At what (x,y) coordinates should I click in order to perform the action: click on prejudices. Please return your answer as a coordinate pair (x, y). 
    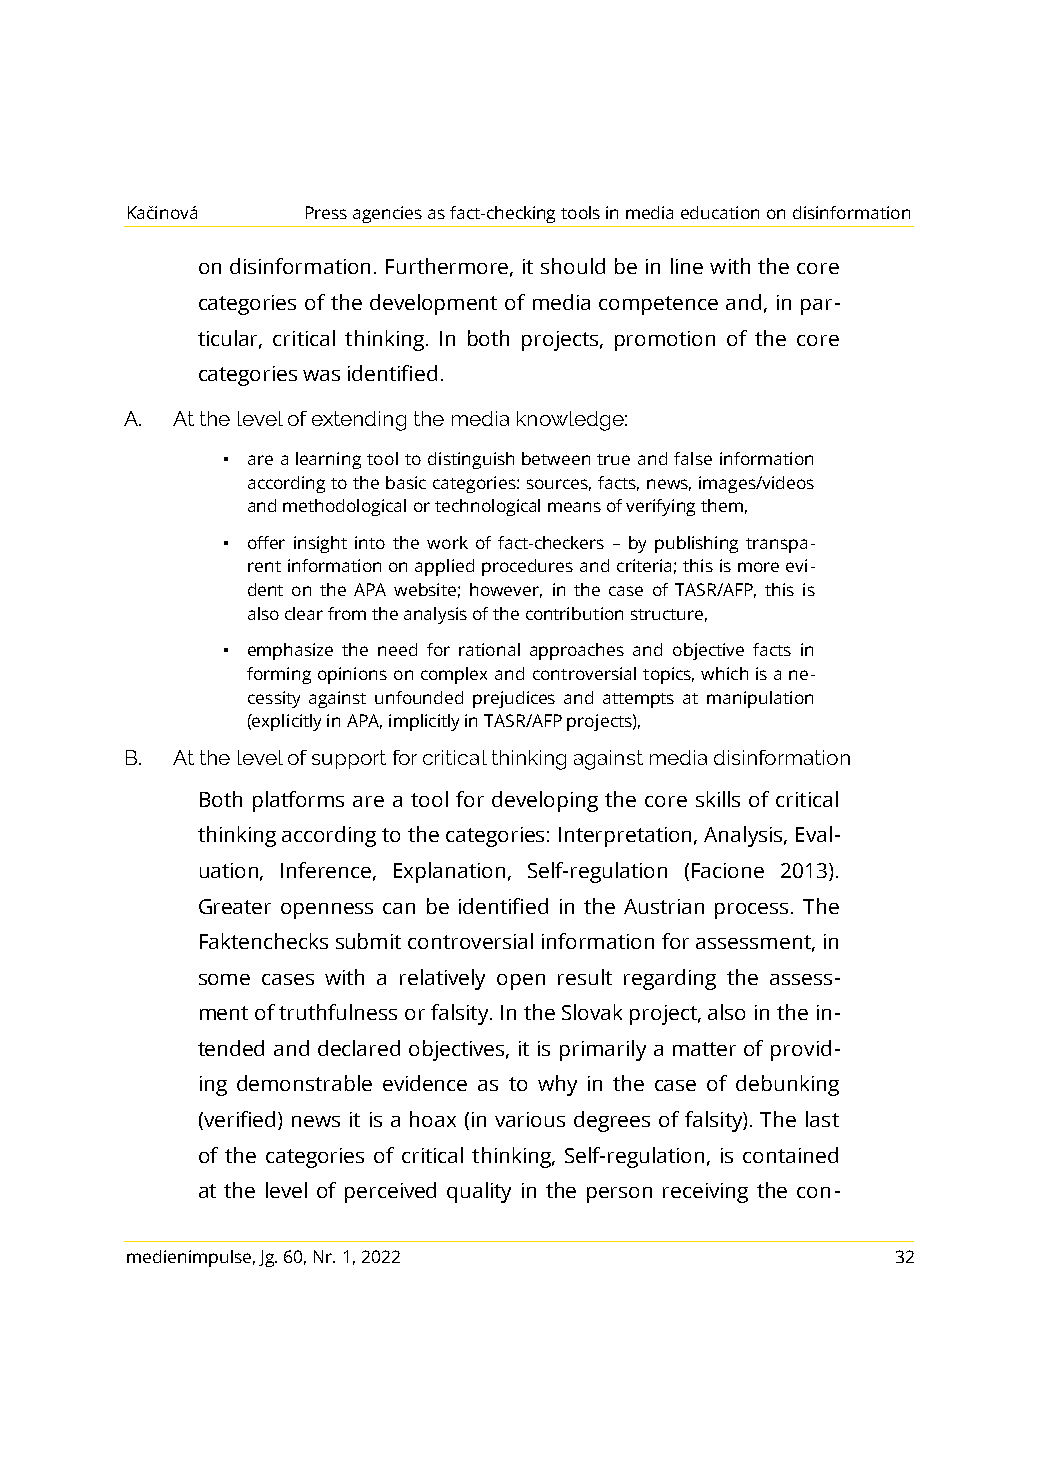
    Looking at the image, I should click on (514, 699).
